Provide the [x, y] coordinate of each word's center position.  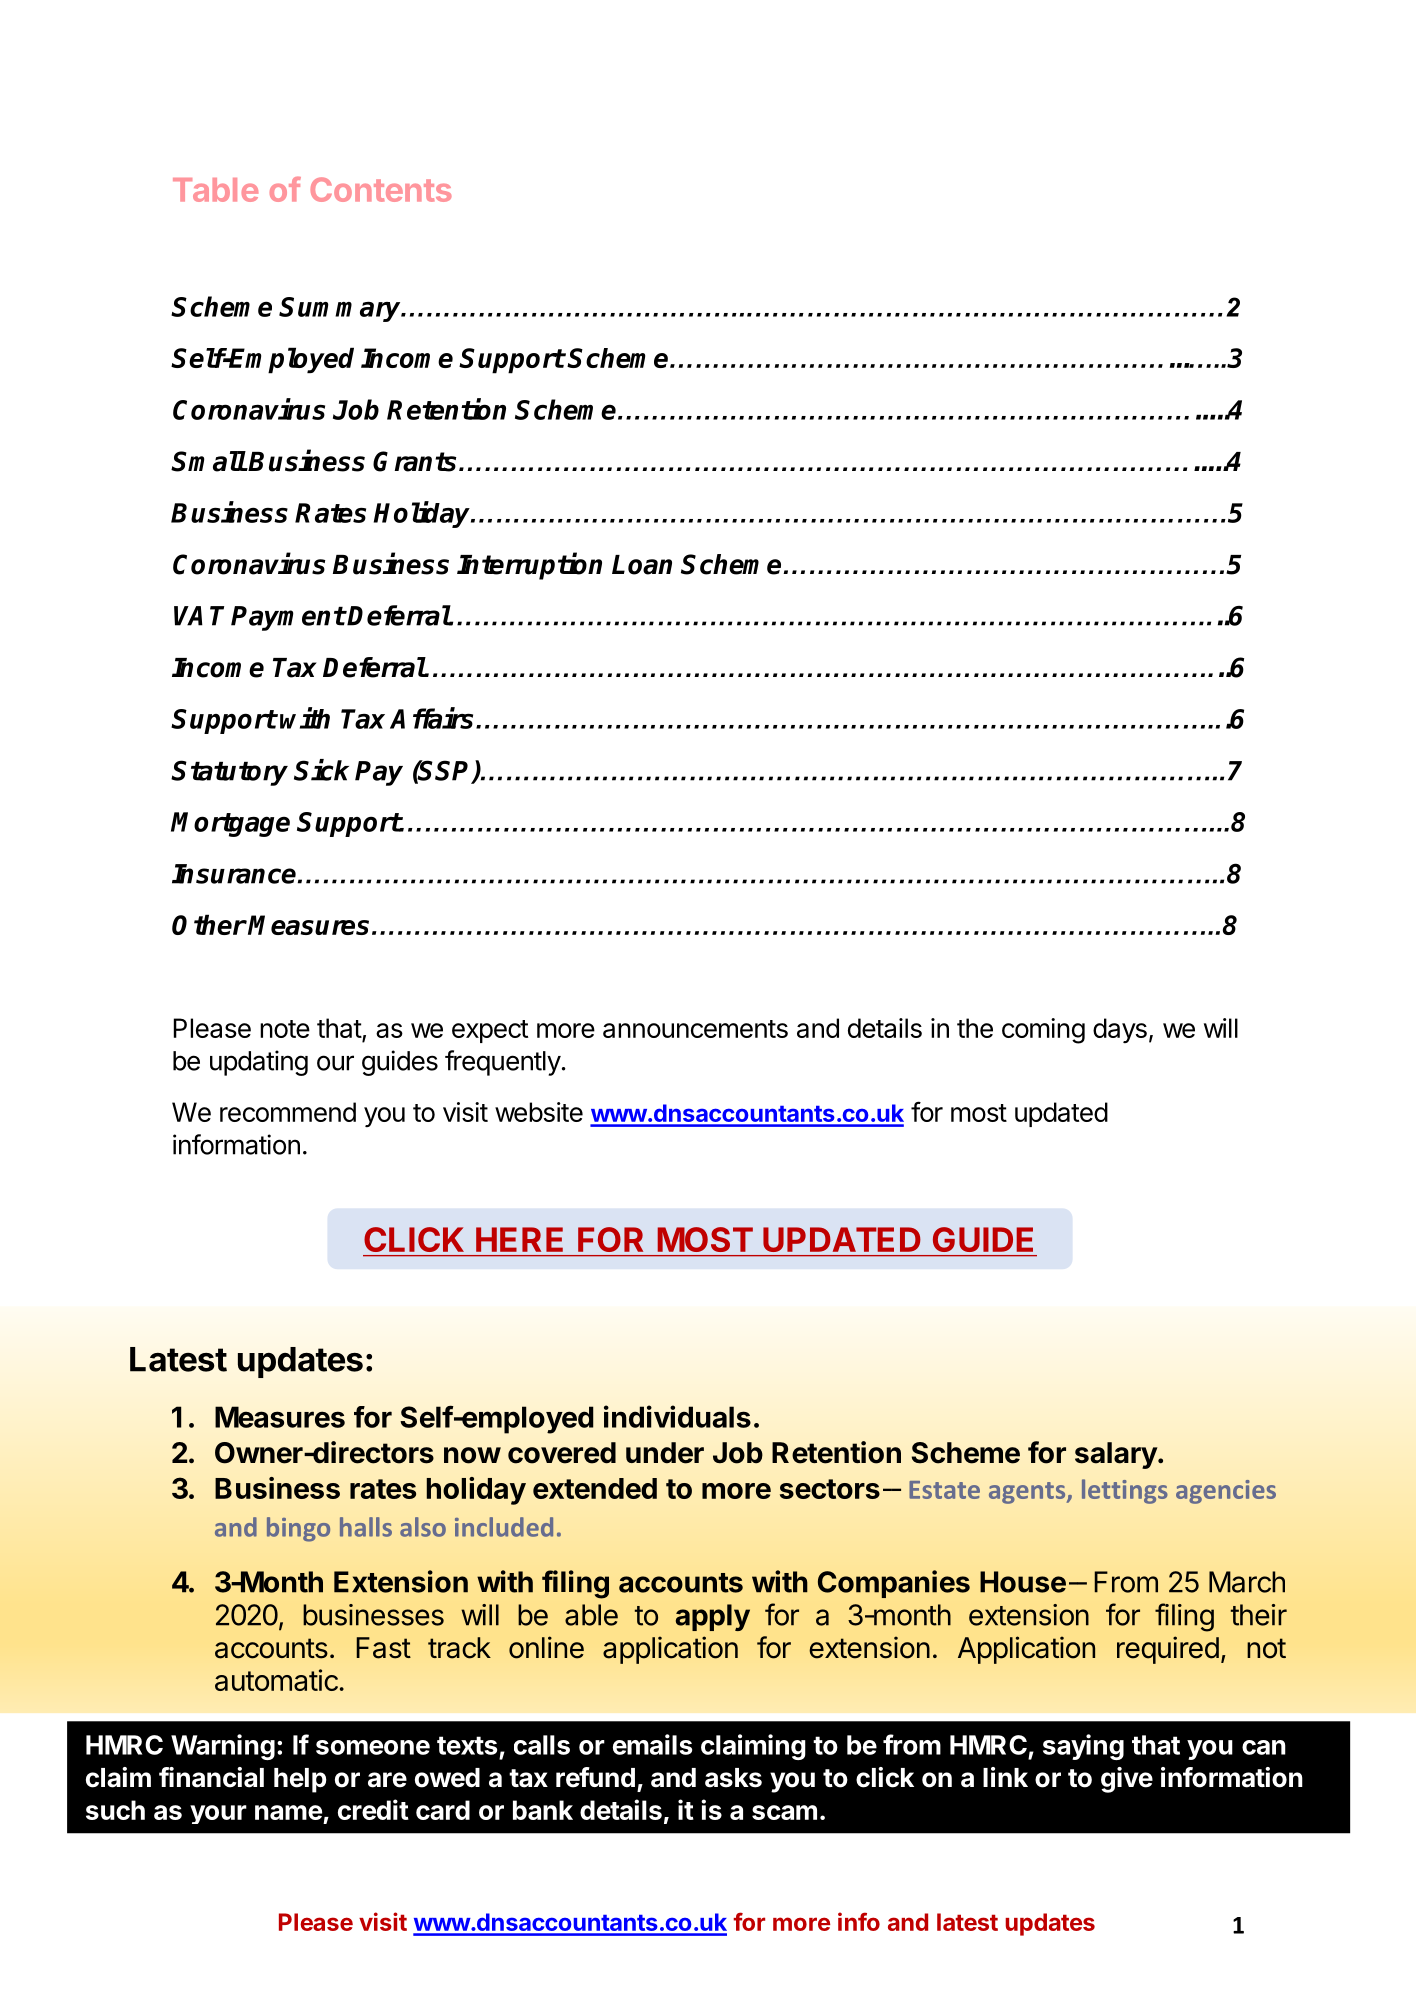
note [285, 1029]
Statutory [229, 773]
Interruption [529, 566]
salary [1117, 1455]
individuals [677, 1416]
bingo [298, 1529]
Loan [642, 565]
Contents [381, 189]
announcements [695, 1029]
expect [490, 1031]
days [1120, 1030]
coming [1043, 1031]
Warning [223, 1747]
